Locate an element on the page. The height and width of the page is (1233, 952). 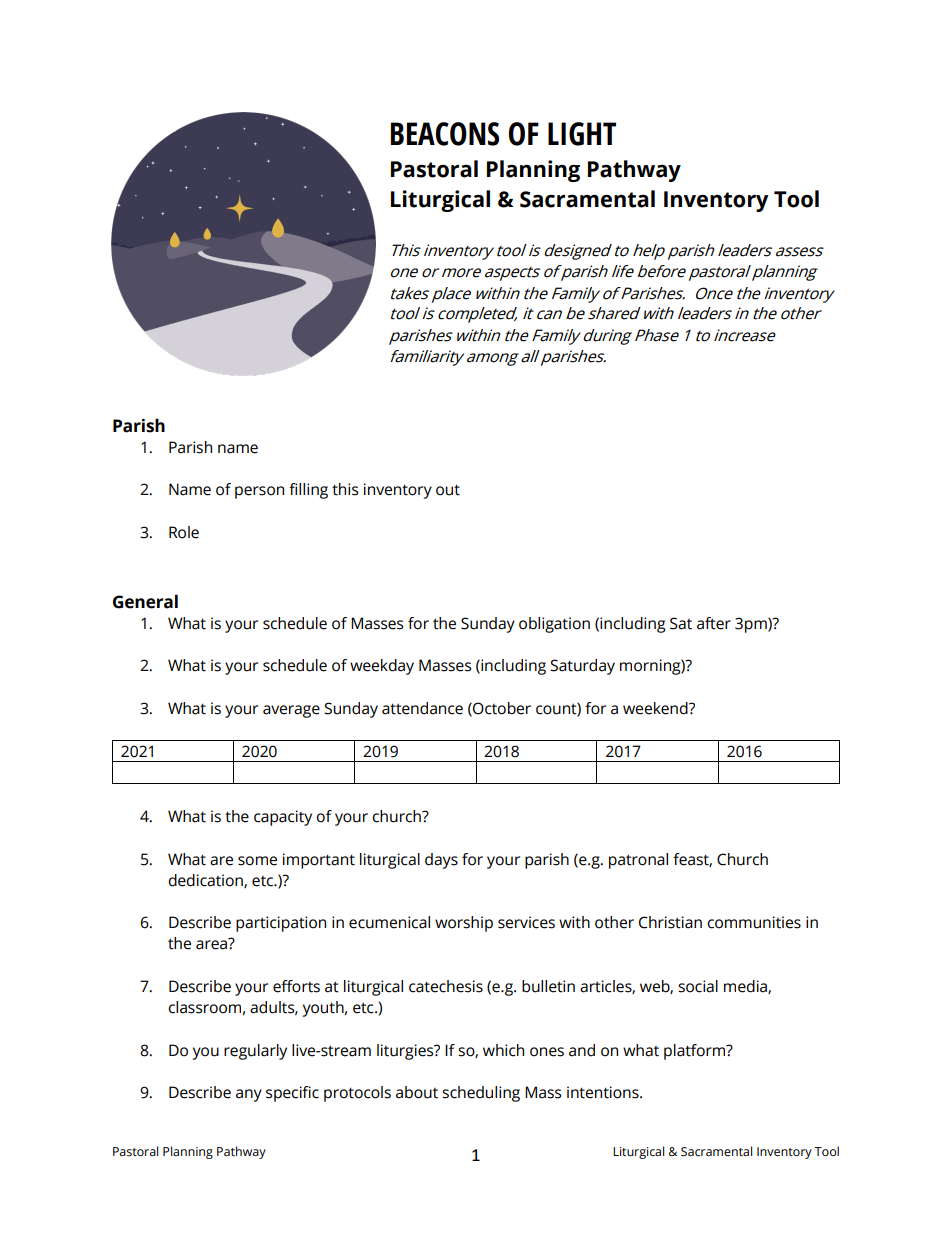
regularly is located at coordinates (255, 1052).
